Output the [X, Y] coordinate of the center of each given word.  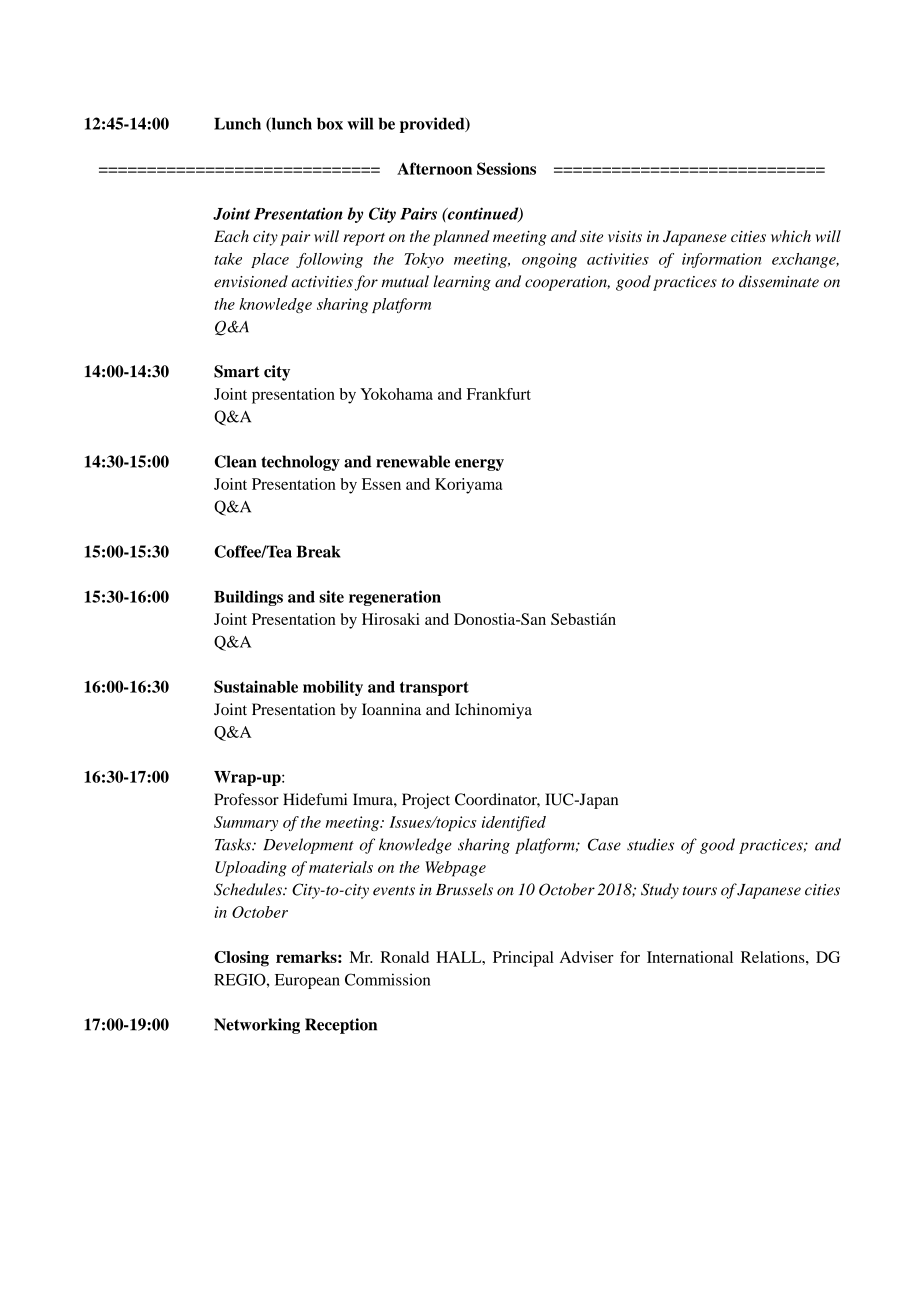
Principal [523, 959]
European [307, 981]
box [330, 123]
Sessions [506, 168]
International [690, 957]
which [791, 236]
